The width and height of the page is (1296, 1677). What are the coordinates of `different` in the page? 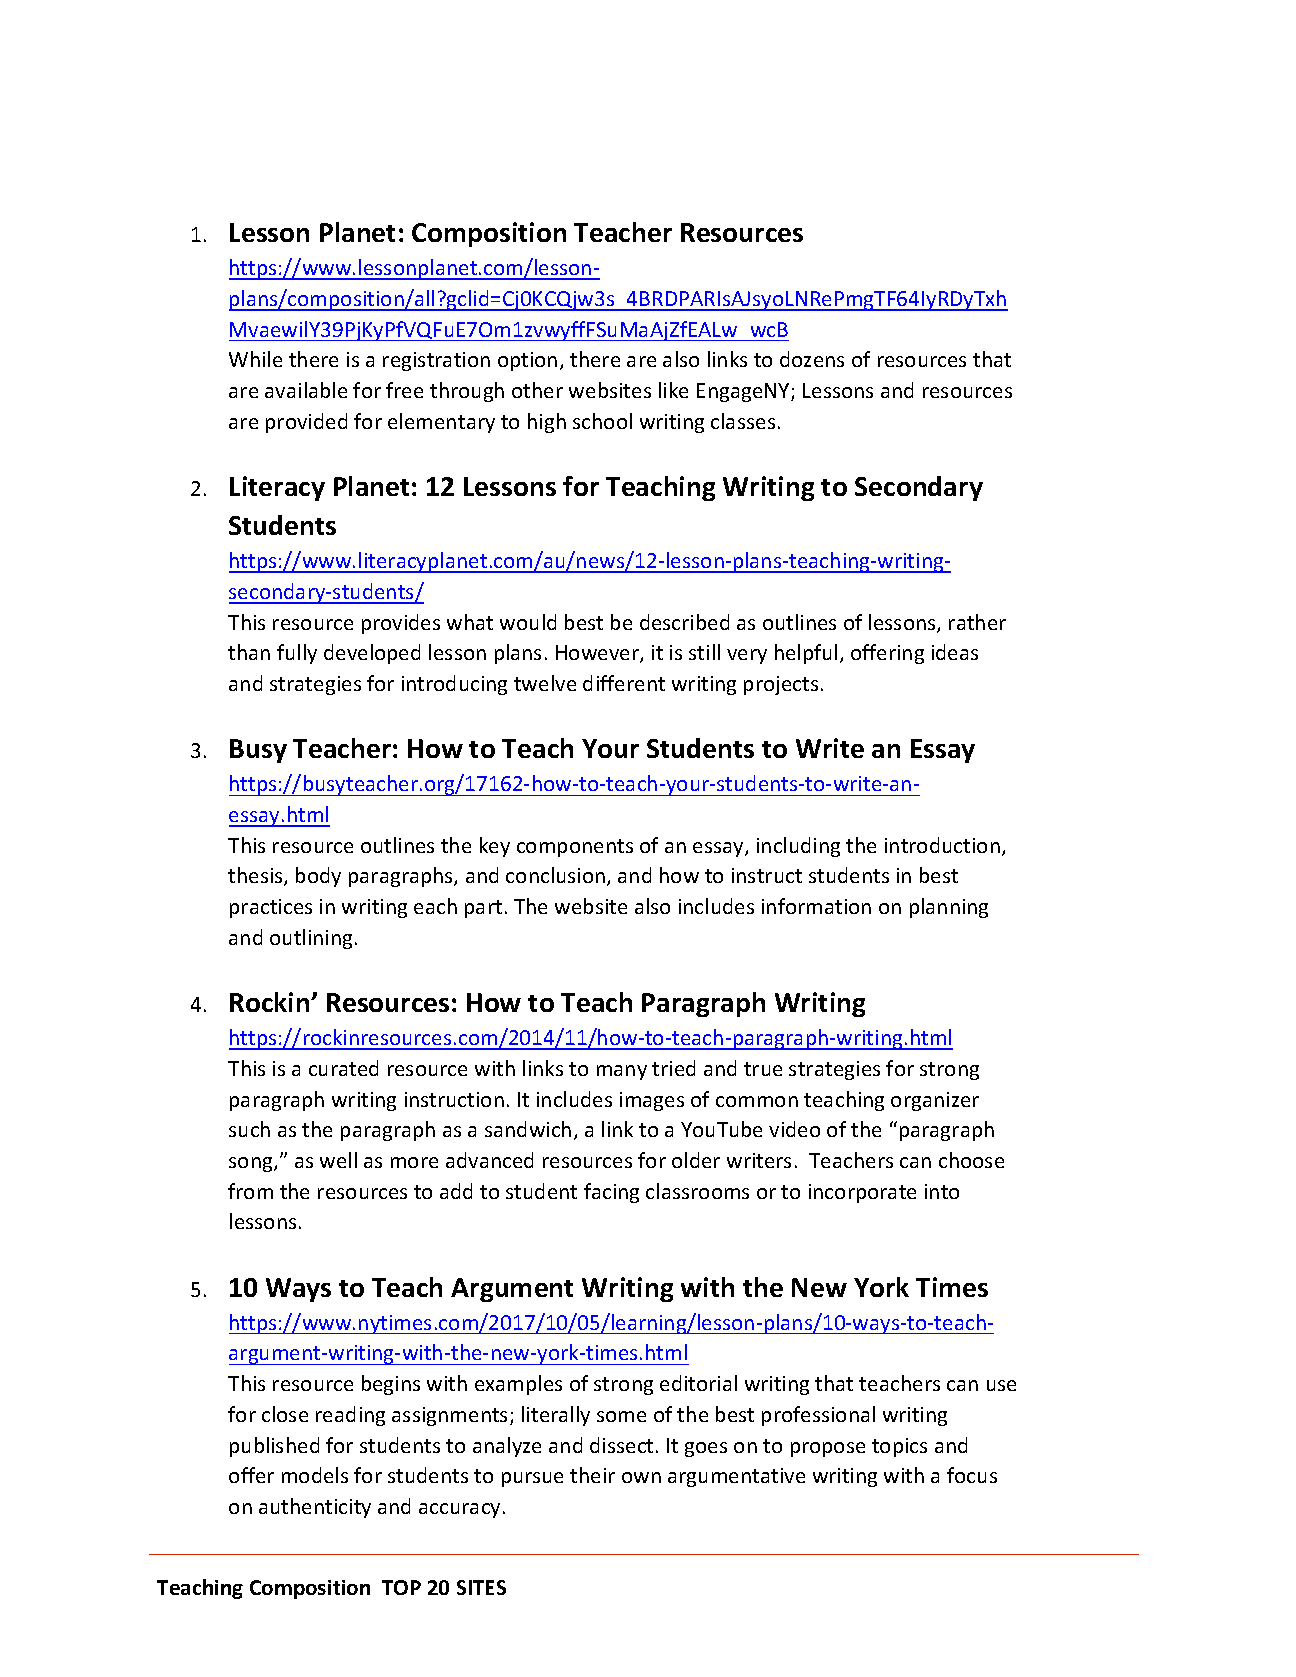 It's located at (624, 683).
